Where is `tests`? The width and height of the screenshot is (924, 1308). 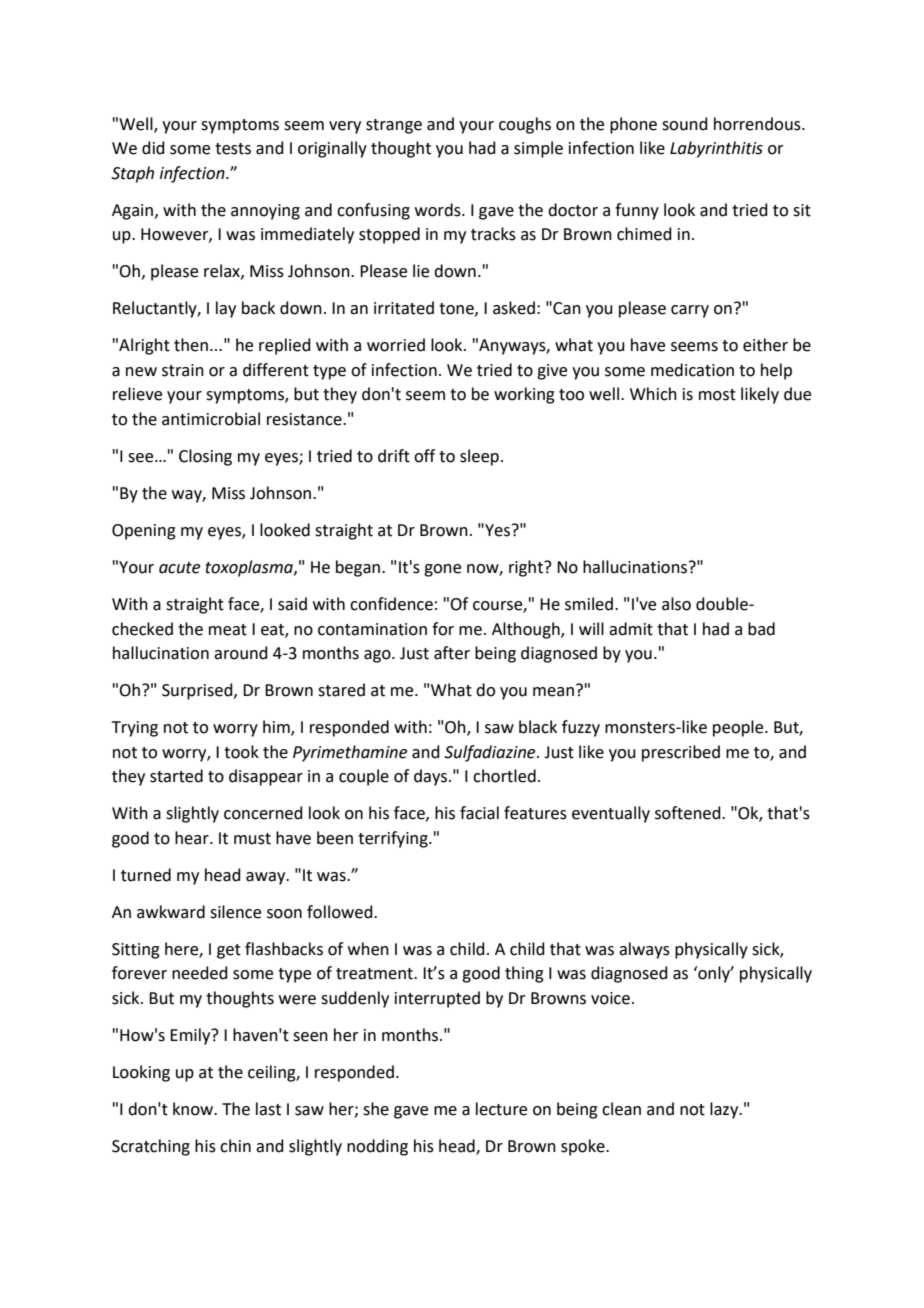
tests is located at coordinates (233, 149).
